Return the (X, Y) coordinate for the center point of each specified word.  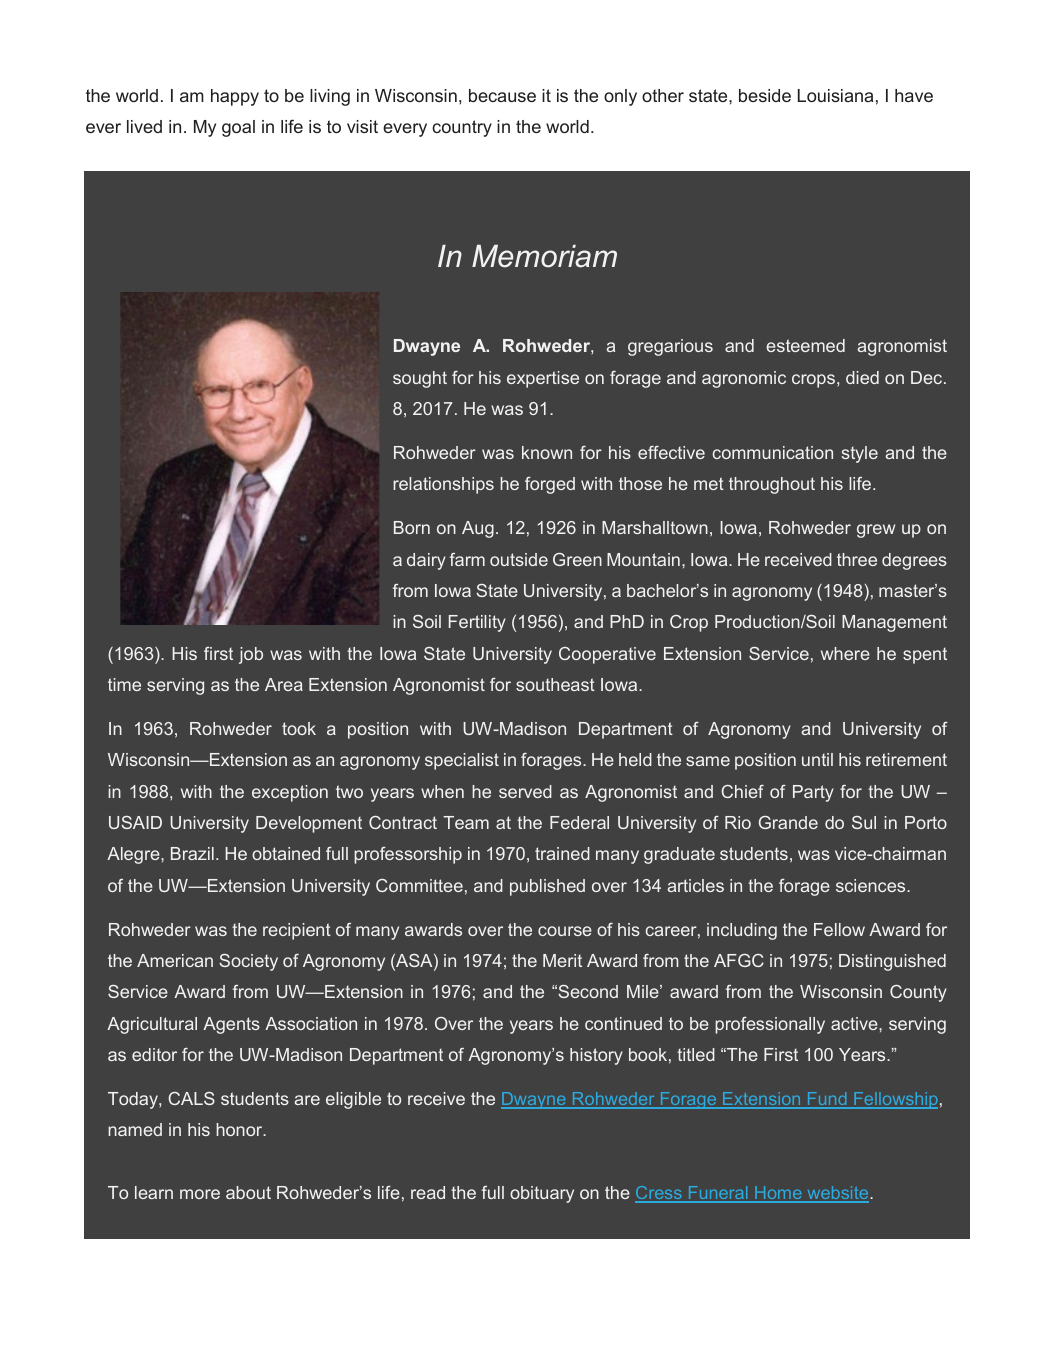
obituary (542, 1194)
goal (238, 128)
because (502, 95)
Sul (864, 822)
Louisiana (835, 95)
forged (550, 485)
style (860, 454)
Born (412, 527)
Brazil (192, 853)
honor (240, 1129)
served (525, 791)
